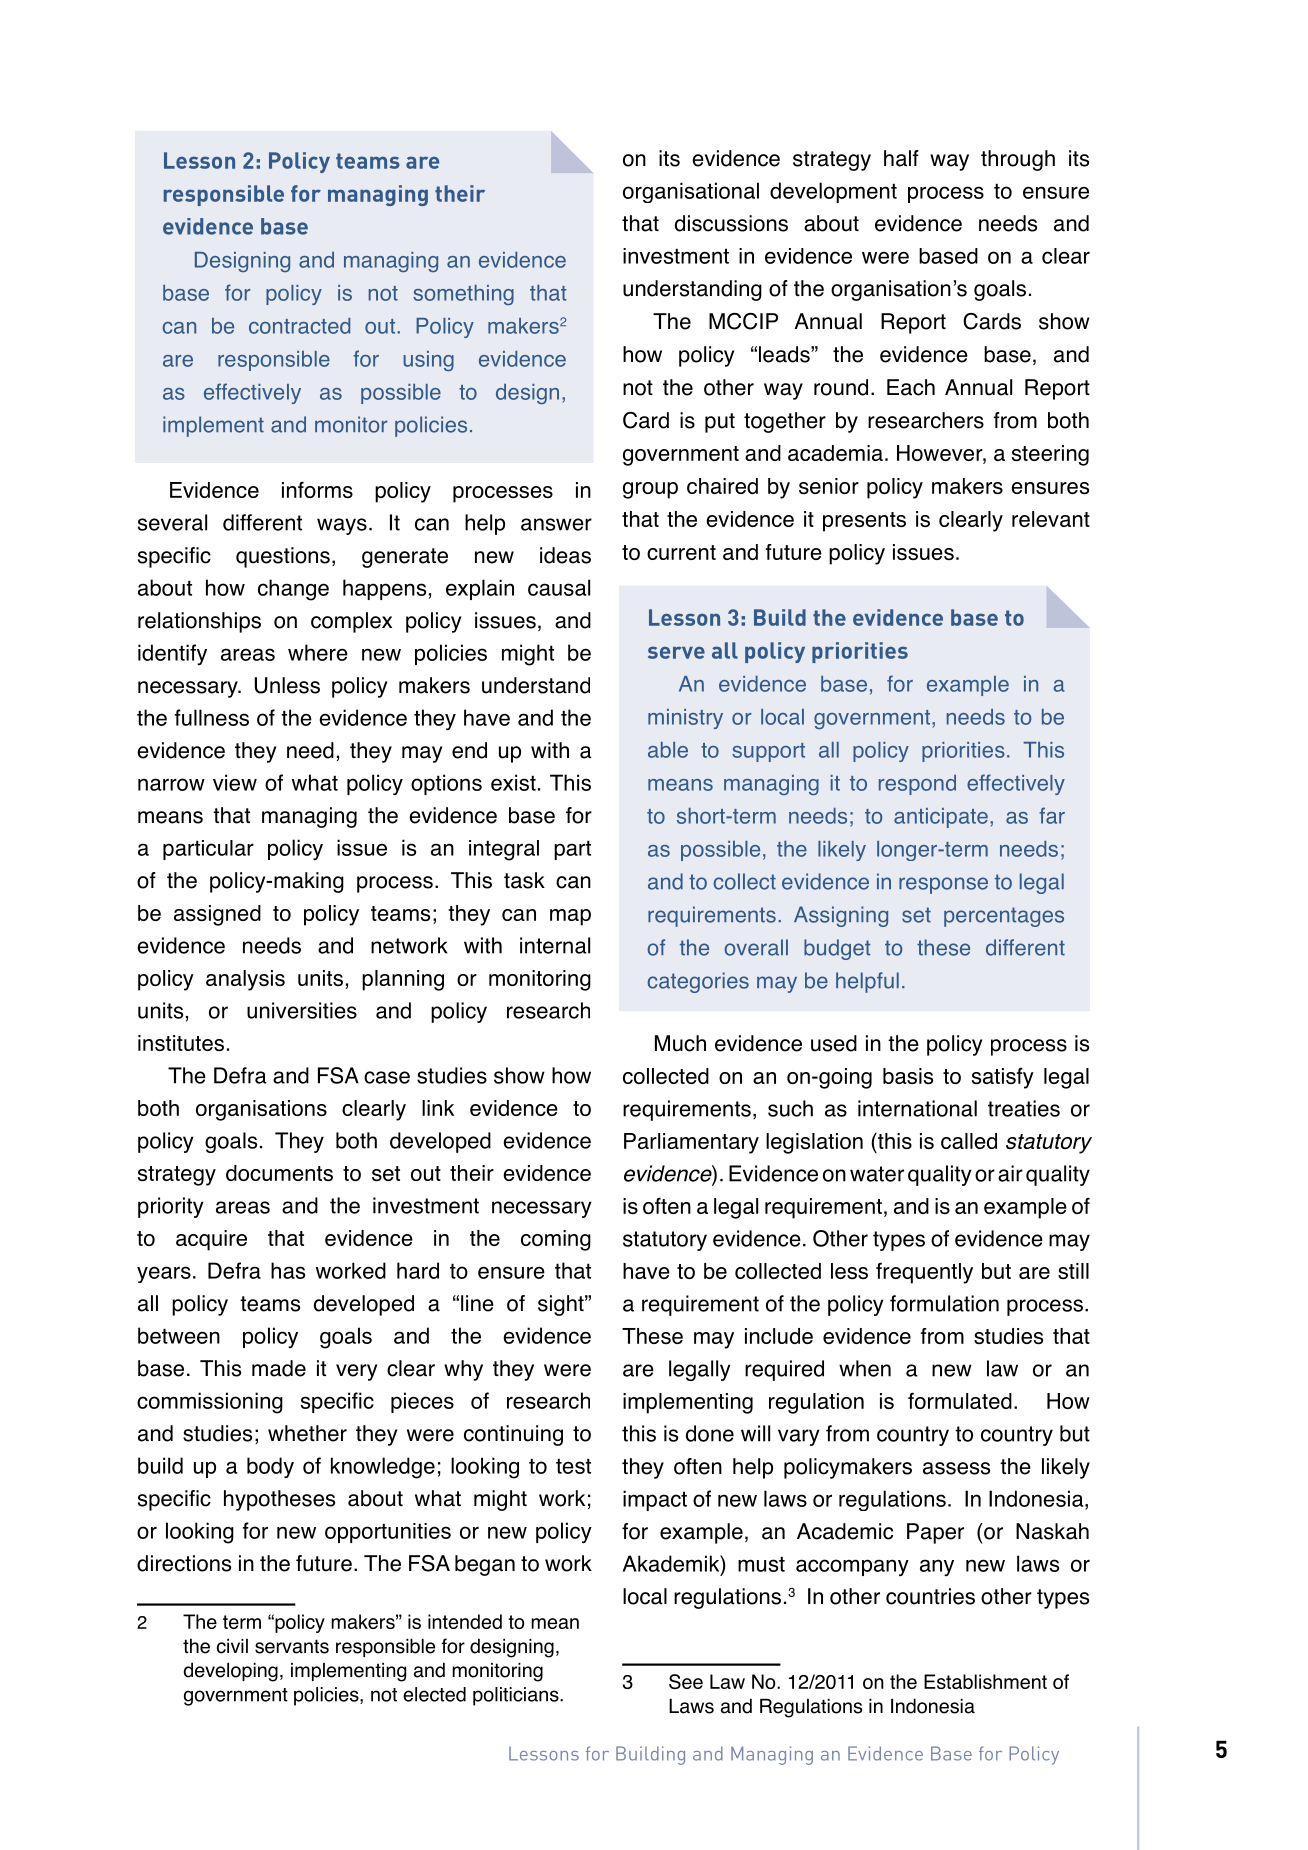  I want to click on called, so click(969, 1141).
